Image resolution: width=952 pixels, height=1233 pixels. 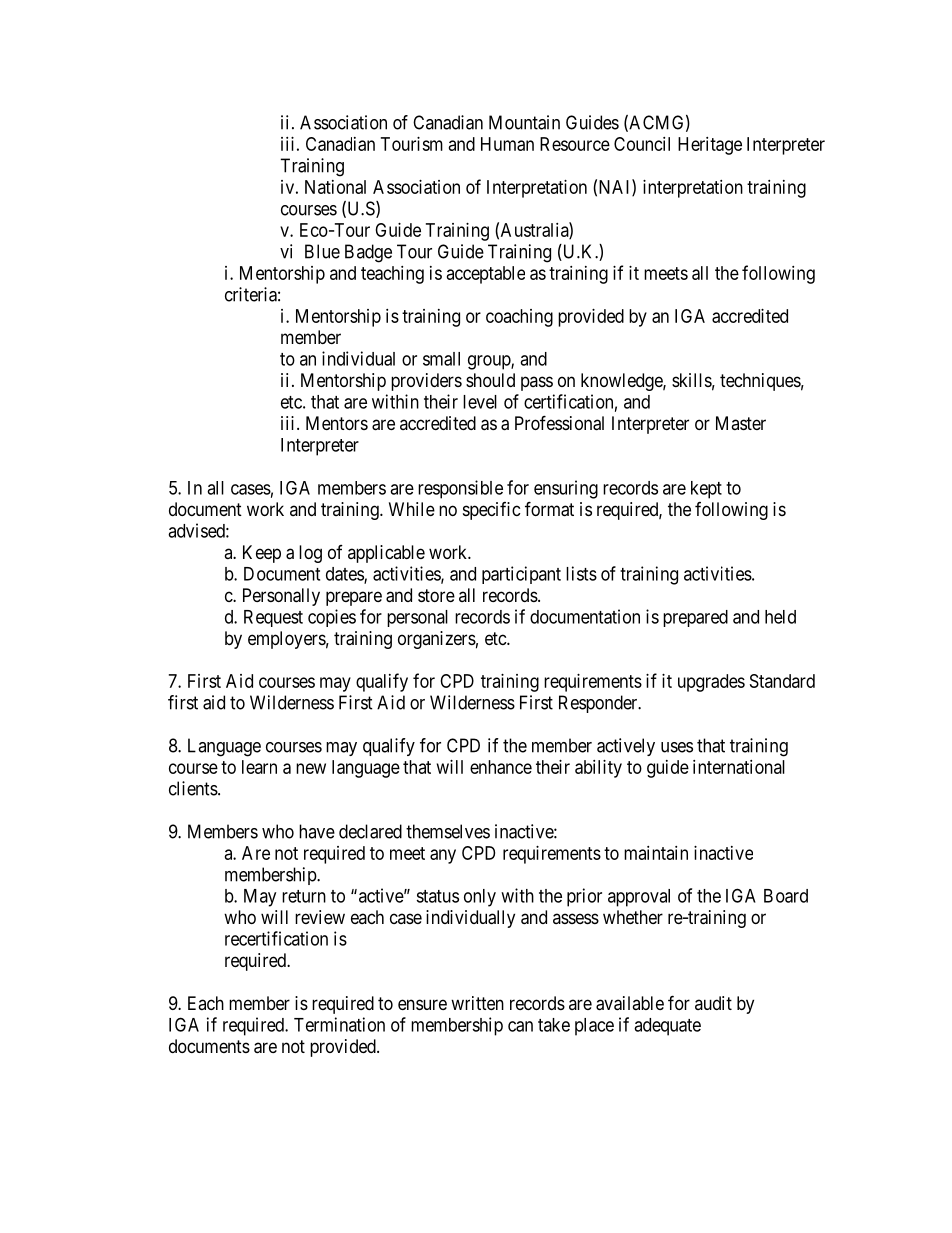 I want to click on participant, so click(x=521, y=575).
